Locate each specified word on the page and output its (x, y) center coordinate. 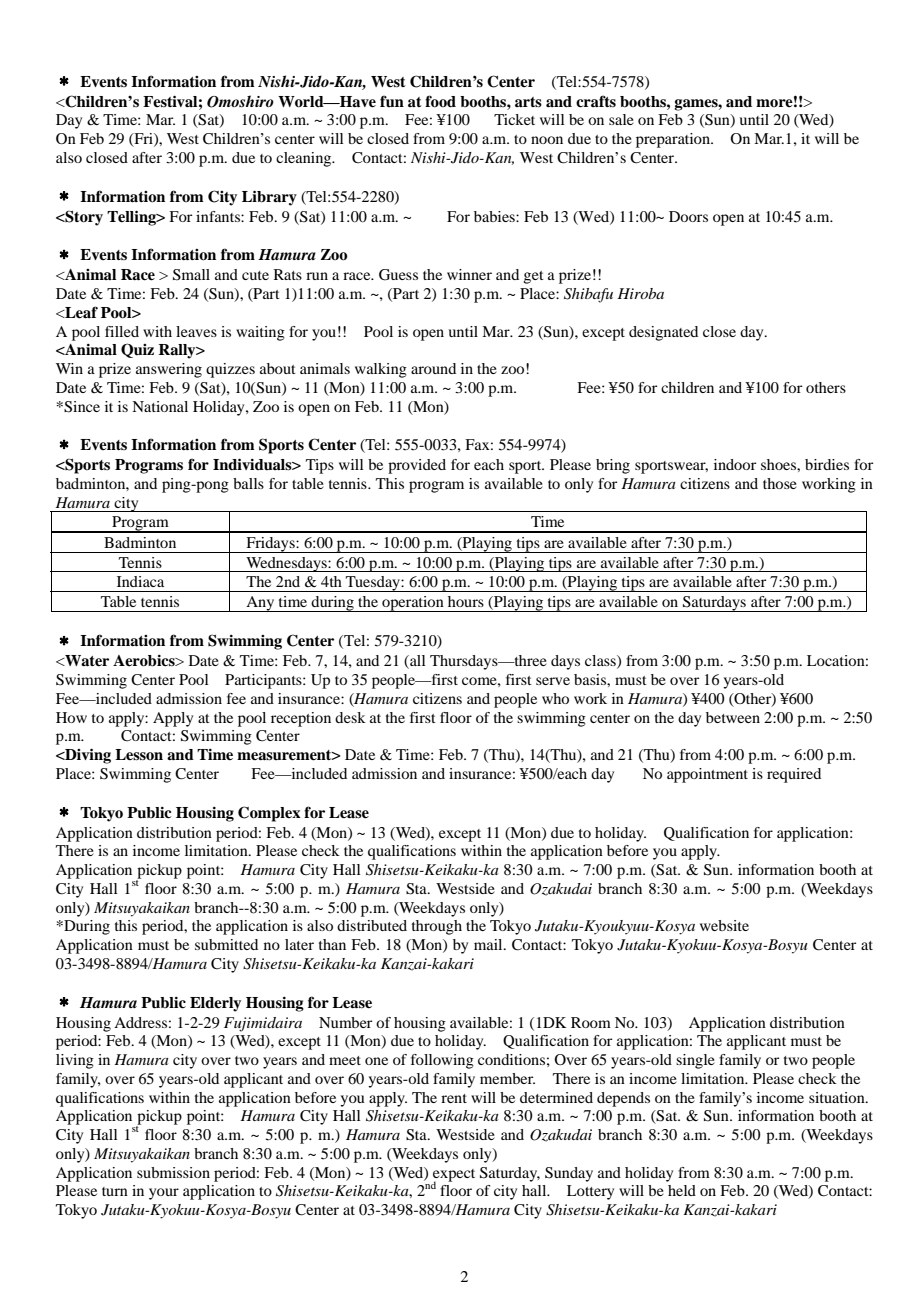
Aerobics (145, 661)
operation (413, 604)
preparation (674, 140)
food (440, 101)
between (733, 717)
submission (173, 1172)
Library (269, 198)
